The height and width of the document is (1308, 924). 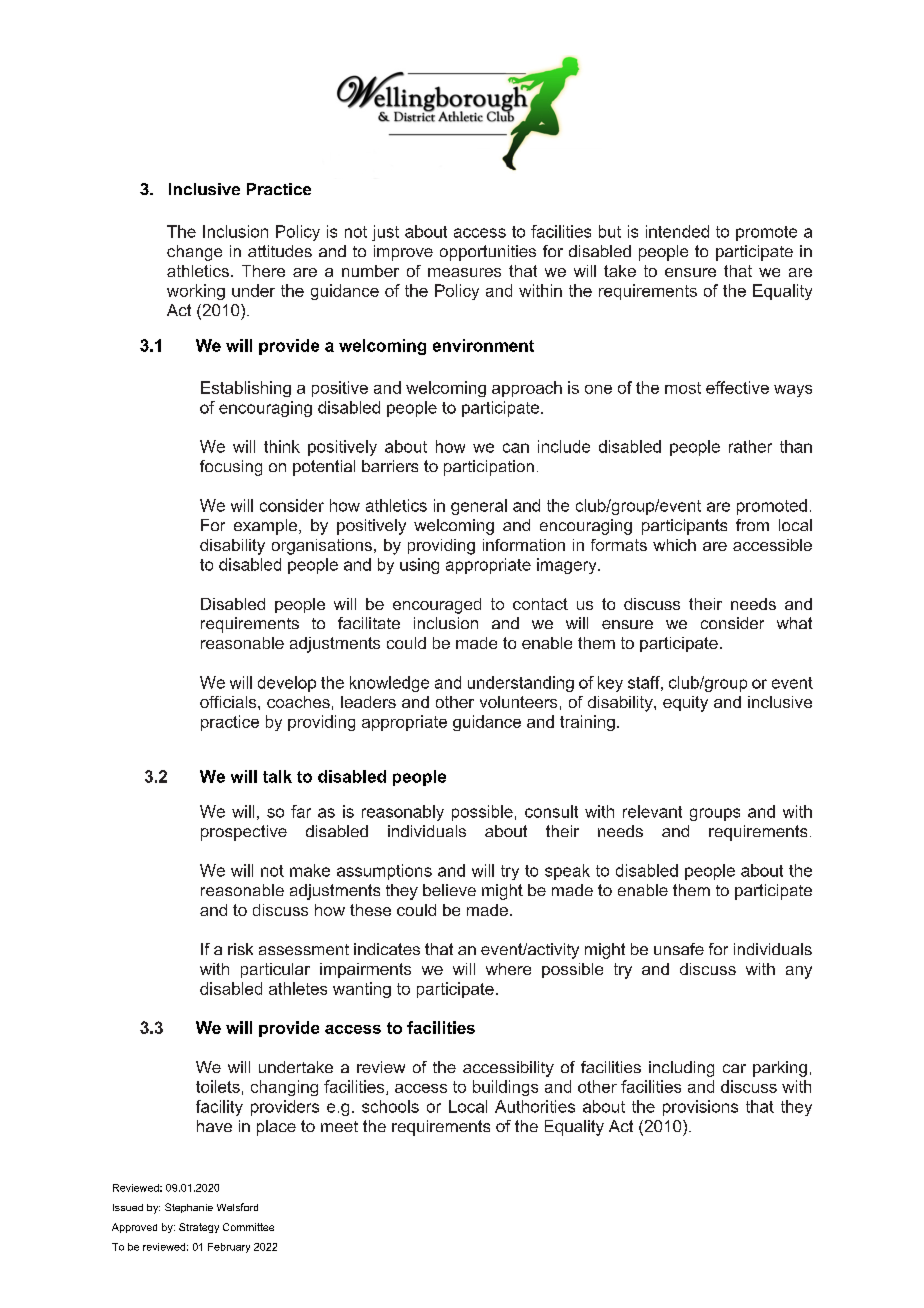 What do you see at coordinates (518, 702) in the document?
I see `volunteers` at bounding box center [518, 702].
